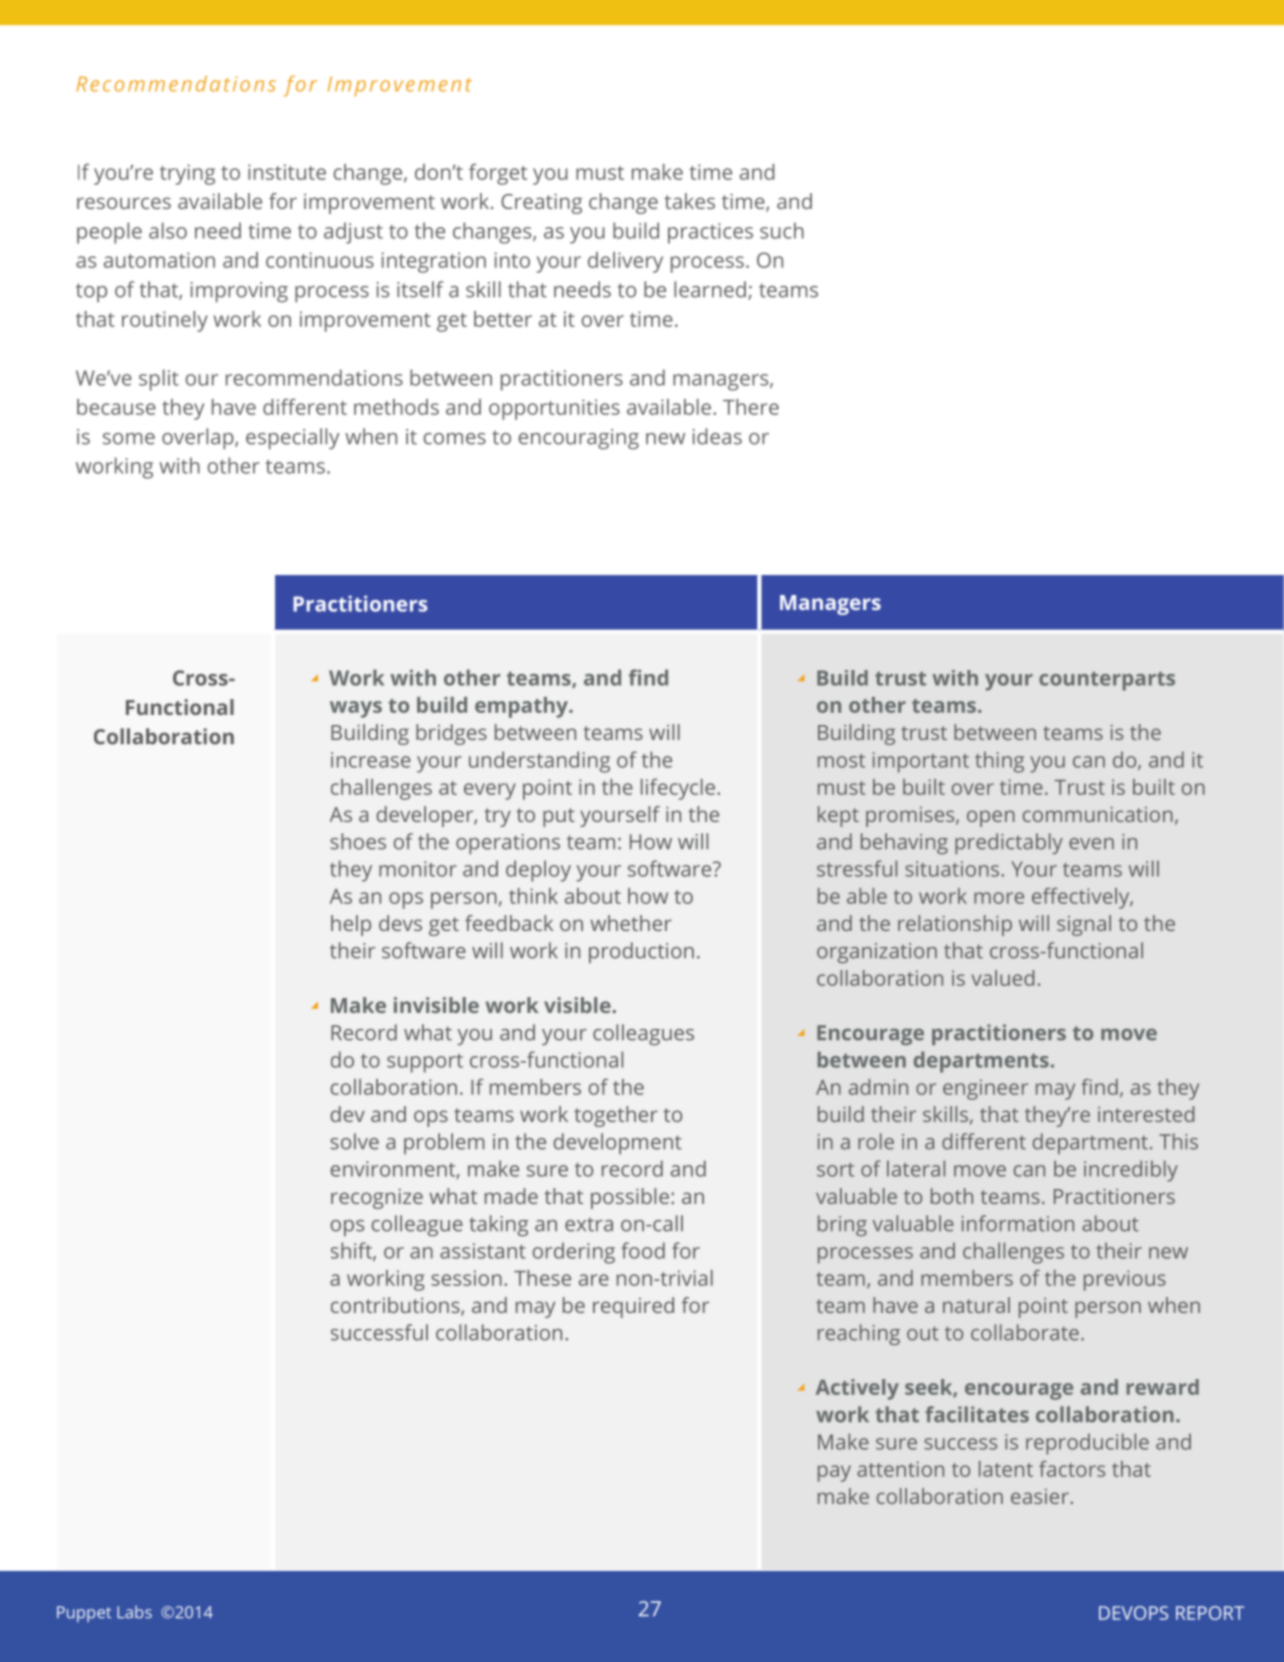  What do you see at coordinates (134, 1612) in the page?
I see `Labs` at bounding box center [134, 1612].
